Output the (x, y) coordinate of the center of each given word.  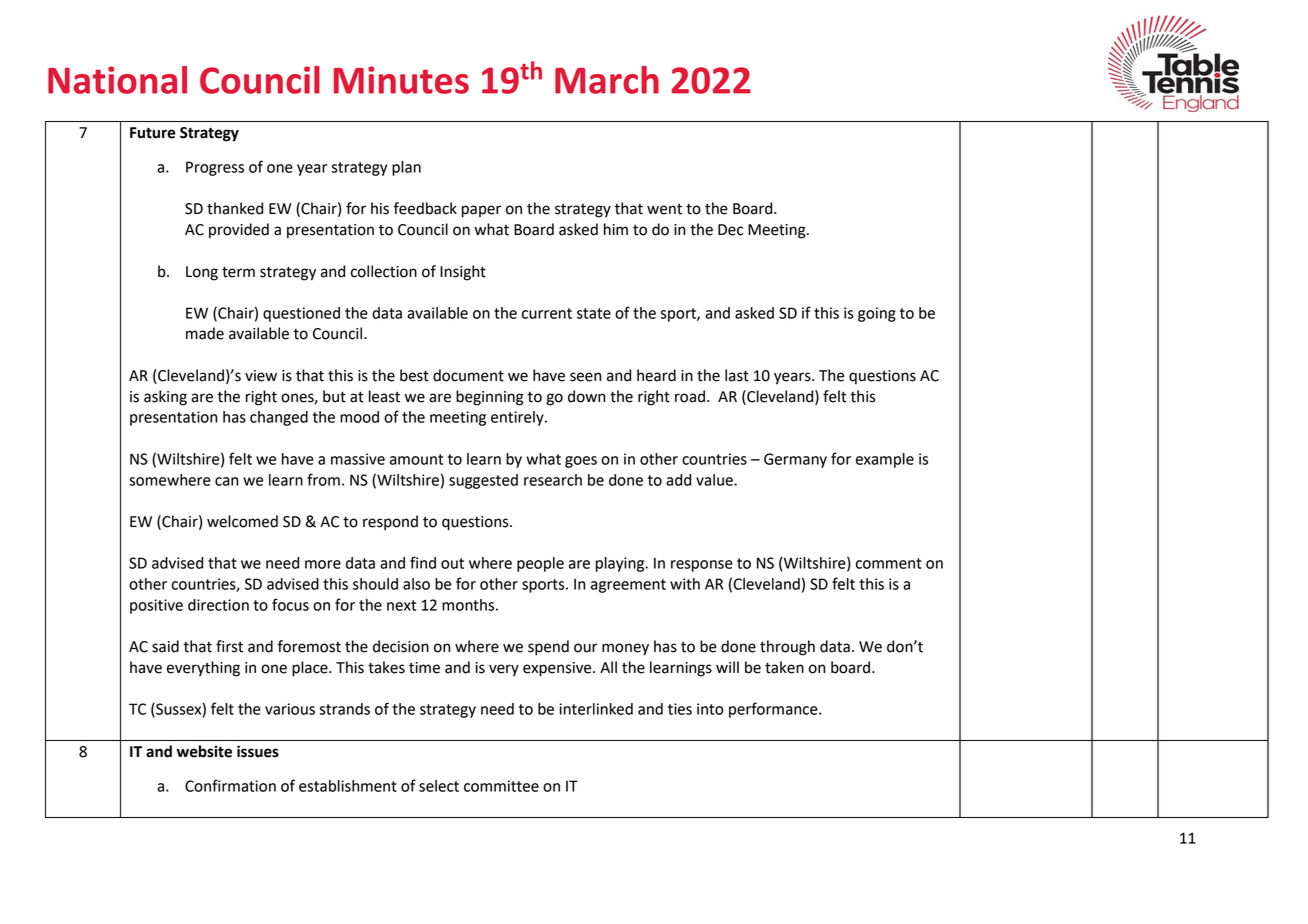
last (737, 375)
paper (481, 211)
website (204, 751)
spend (548, 648)
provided (239, 231)
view (261, 376)
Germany (795, 460)
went (664, 209)
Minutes (401, 80)
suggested (483, 481)
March (607, 80)
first (229, 646)
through (787, 648)
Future (152, 133)
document (468, 375)
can (226, 481)
